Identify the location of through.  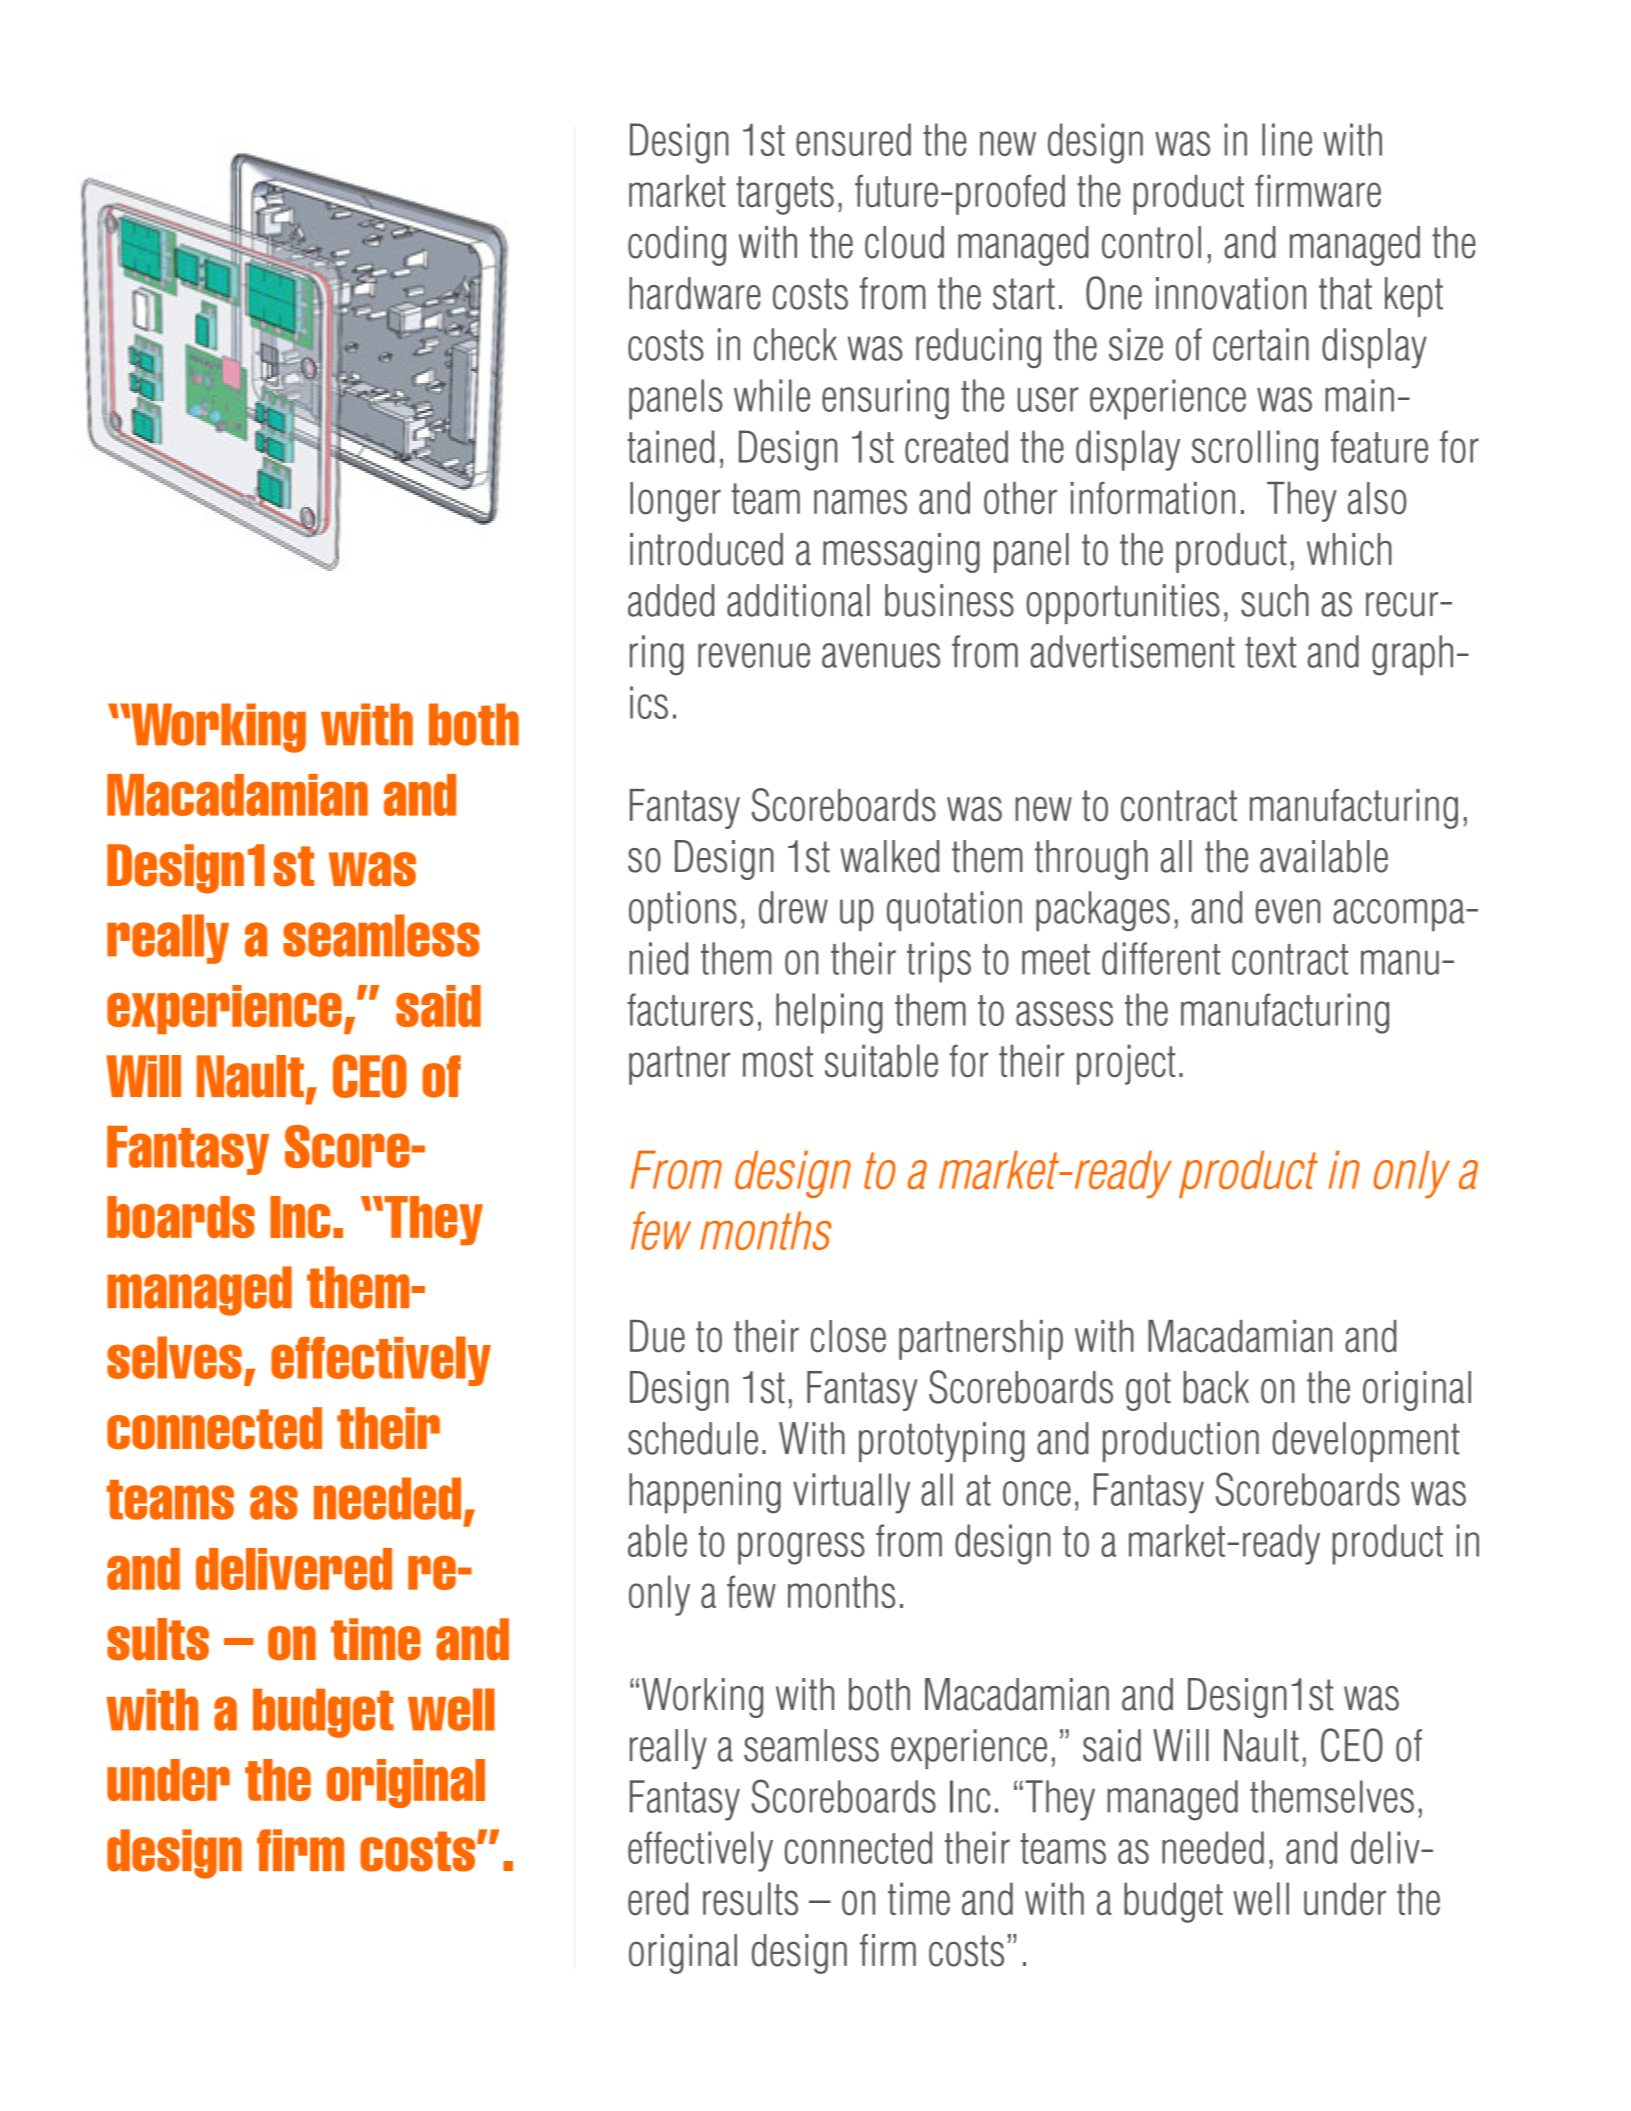
(1091, 860).
